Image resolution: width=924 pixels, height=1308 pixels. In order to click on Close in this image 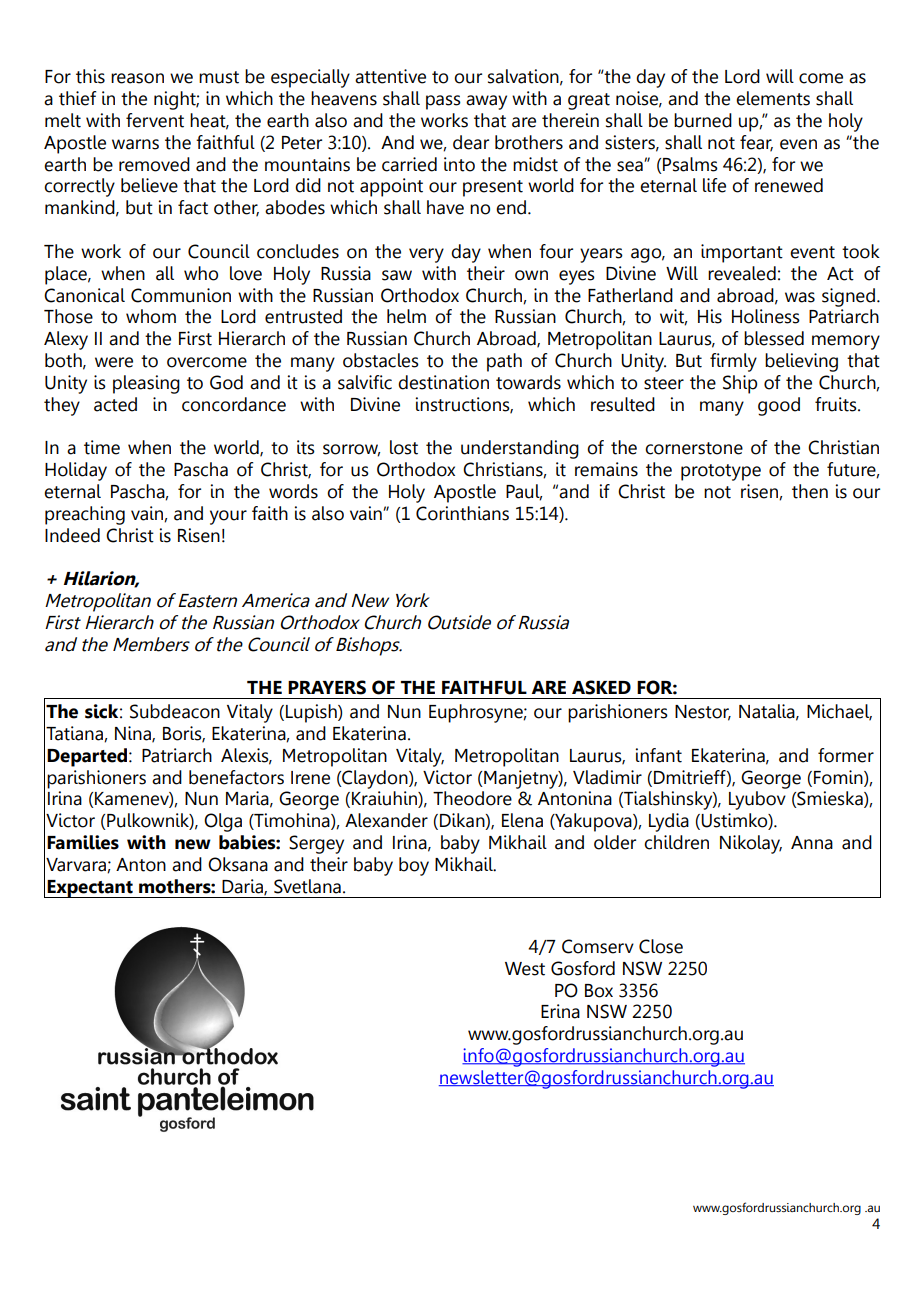, I will do `click(661, 946)`.
